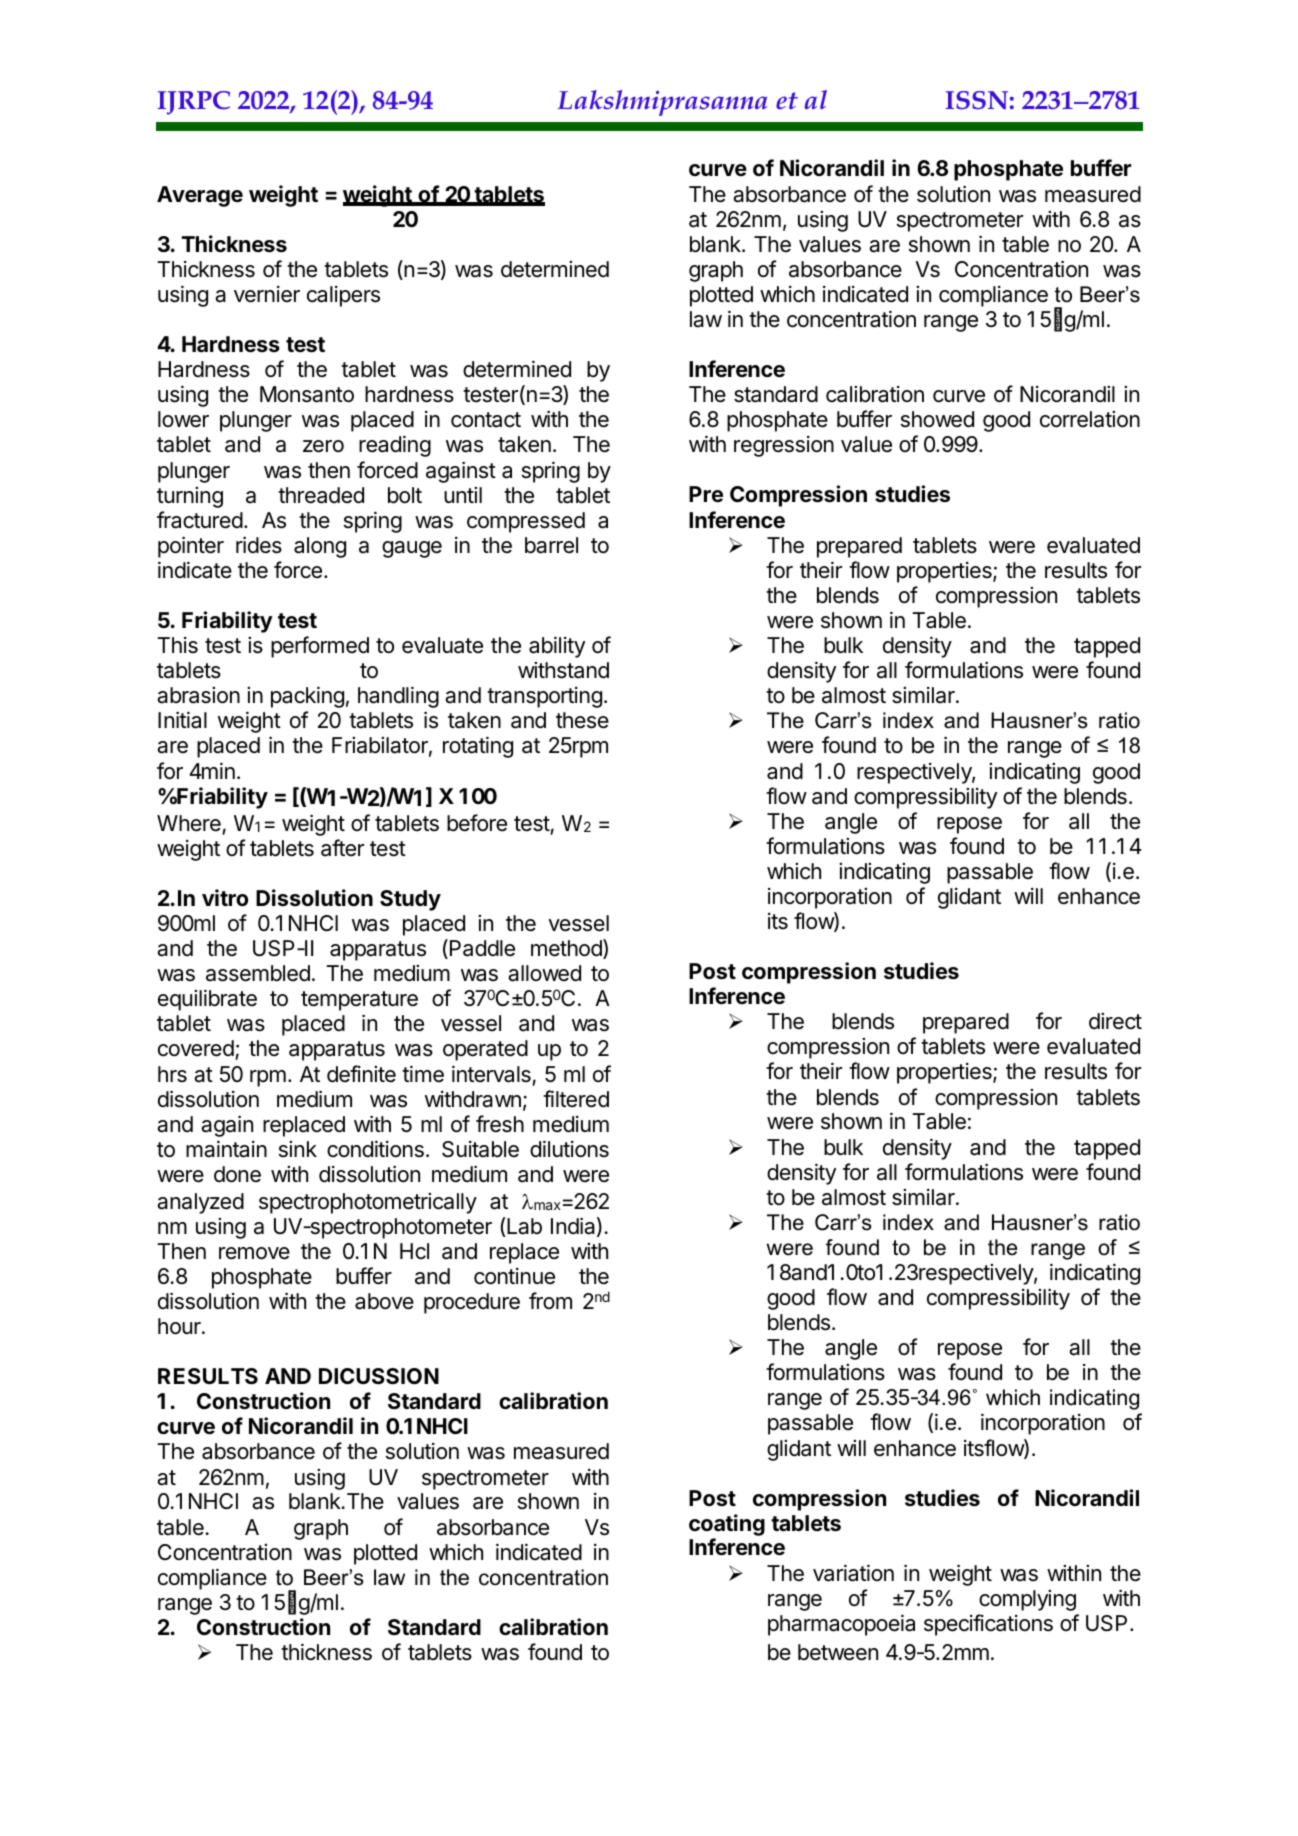  Describe the element at coordinates (988, 1625) in the screenshot. I see `specifications` at that location.
